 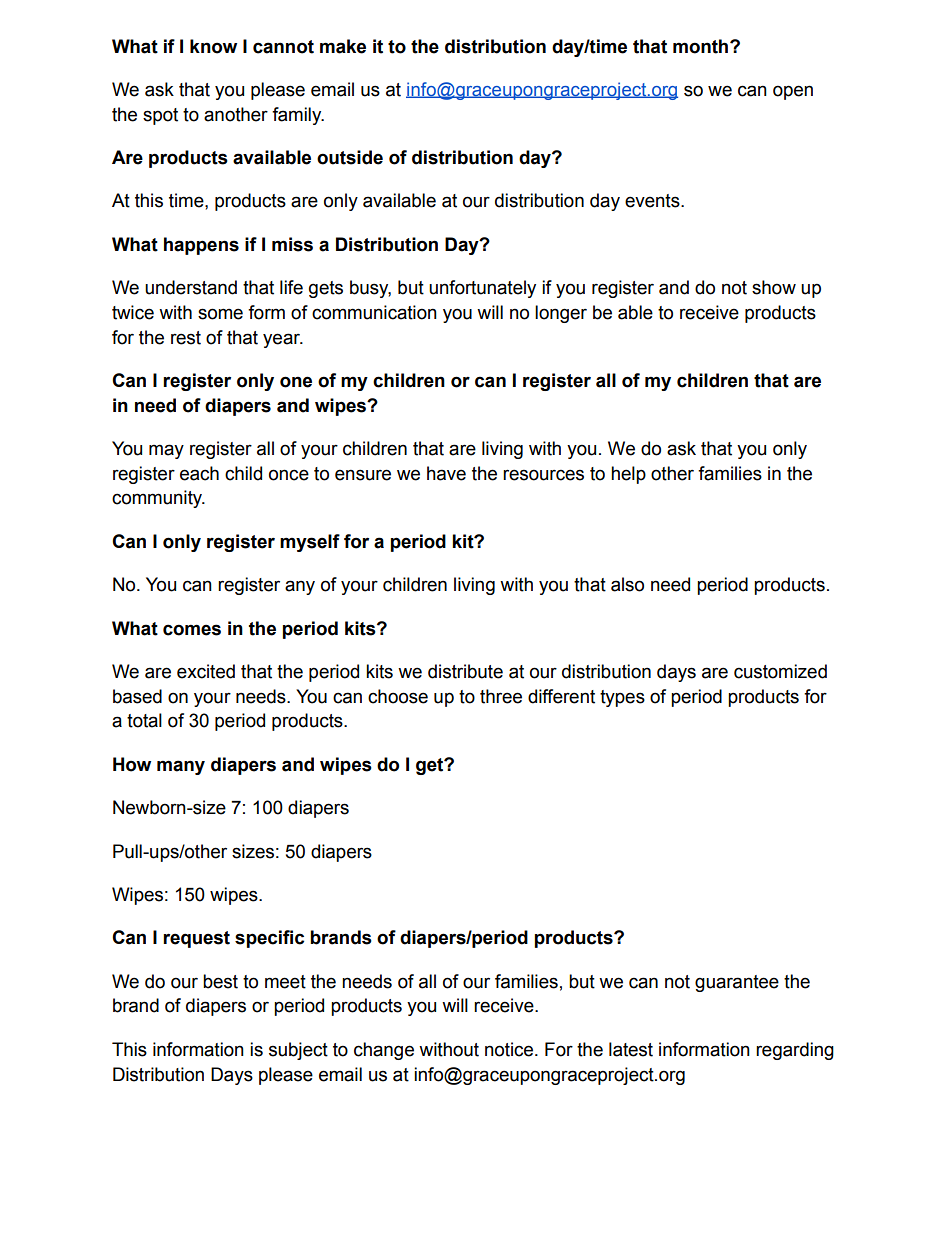 What do you see at coordinates (627, 584) in the image?
I see `also` at bounding box center [627, 584].
